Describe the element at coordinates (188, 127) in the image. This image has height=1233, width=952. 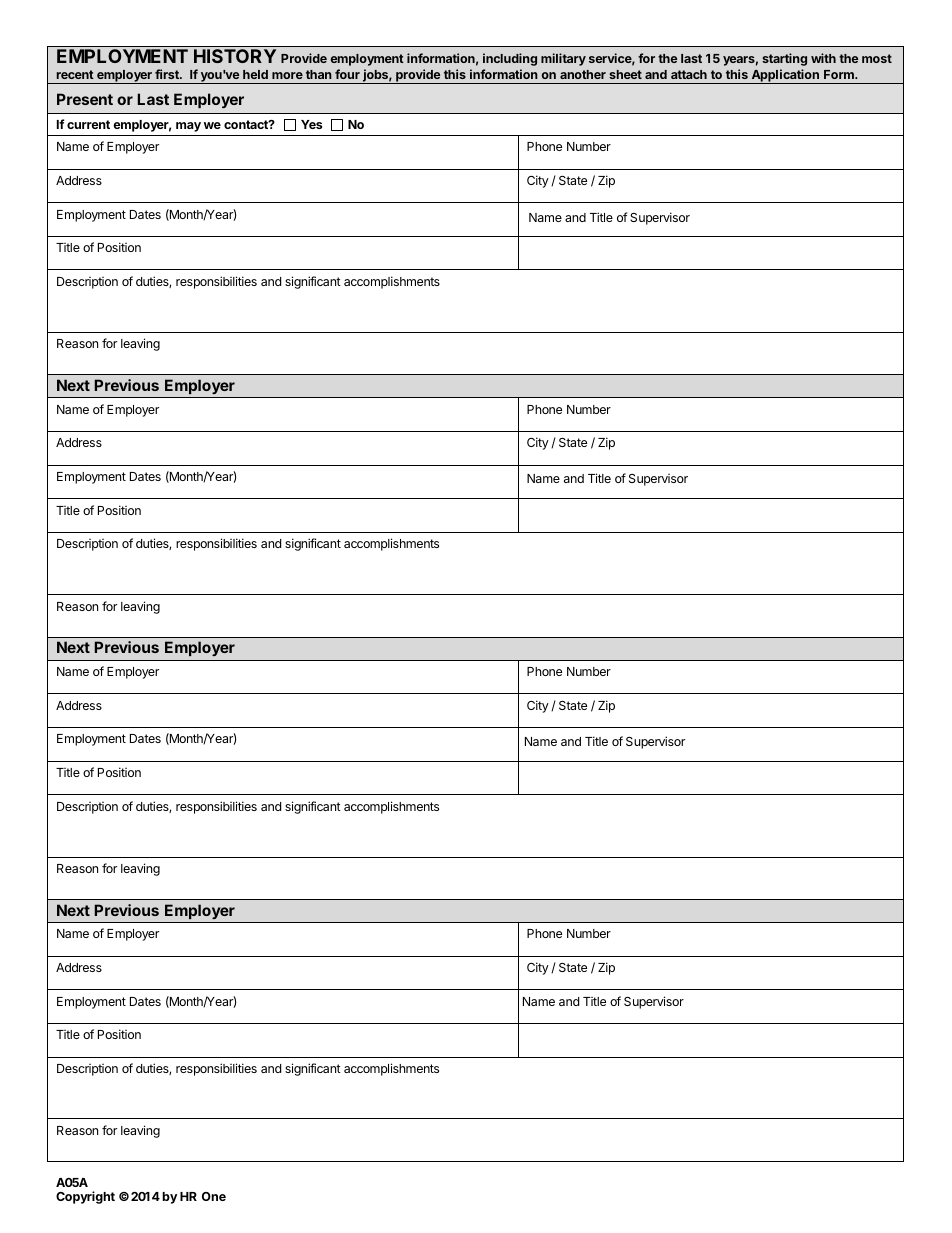
I see `may` at that location.
